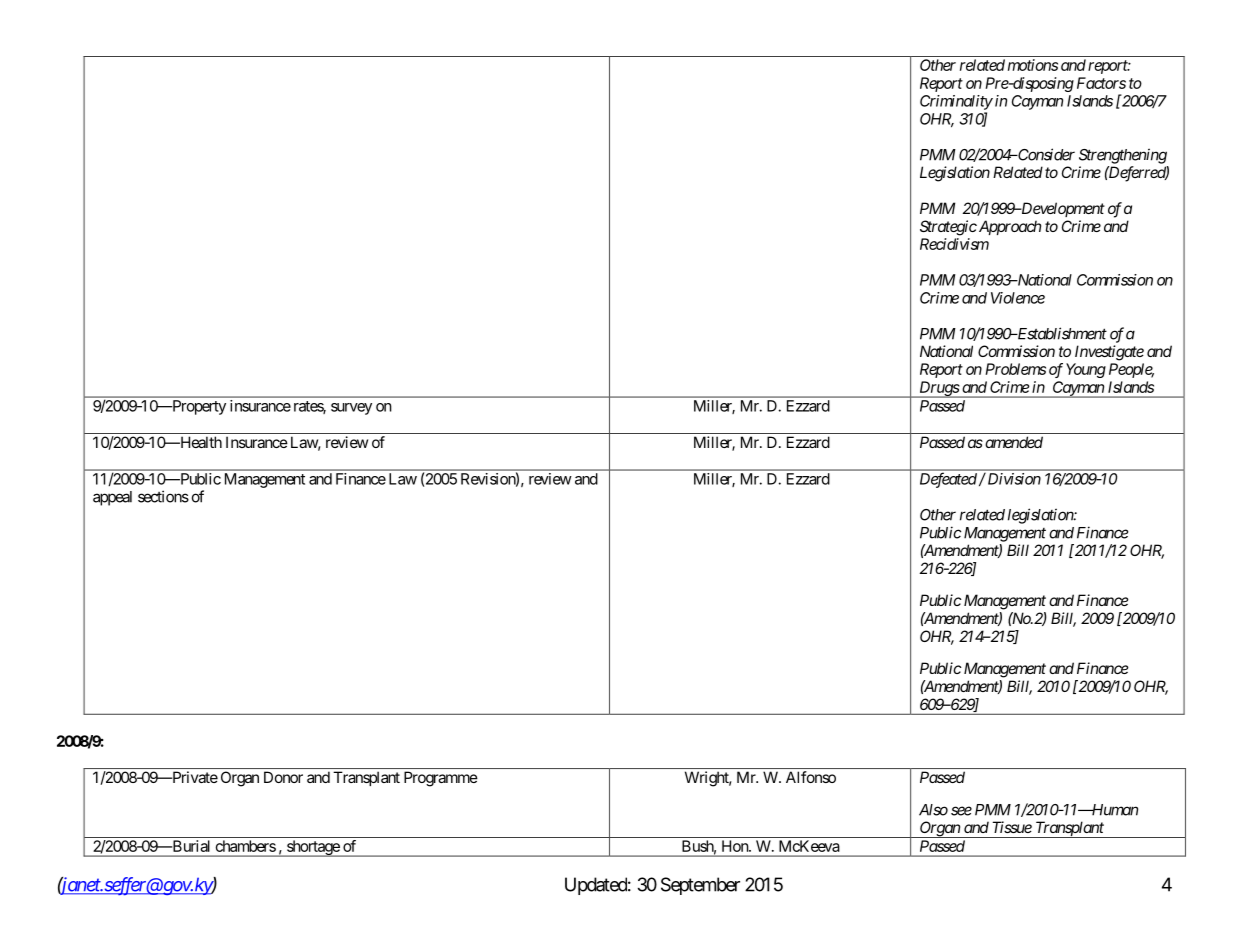  Describe the element at coordinates (441, 779) in the page. I see `Programme` at that location.
